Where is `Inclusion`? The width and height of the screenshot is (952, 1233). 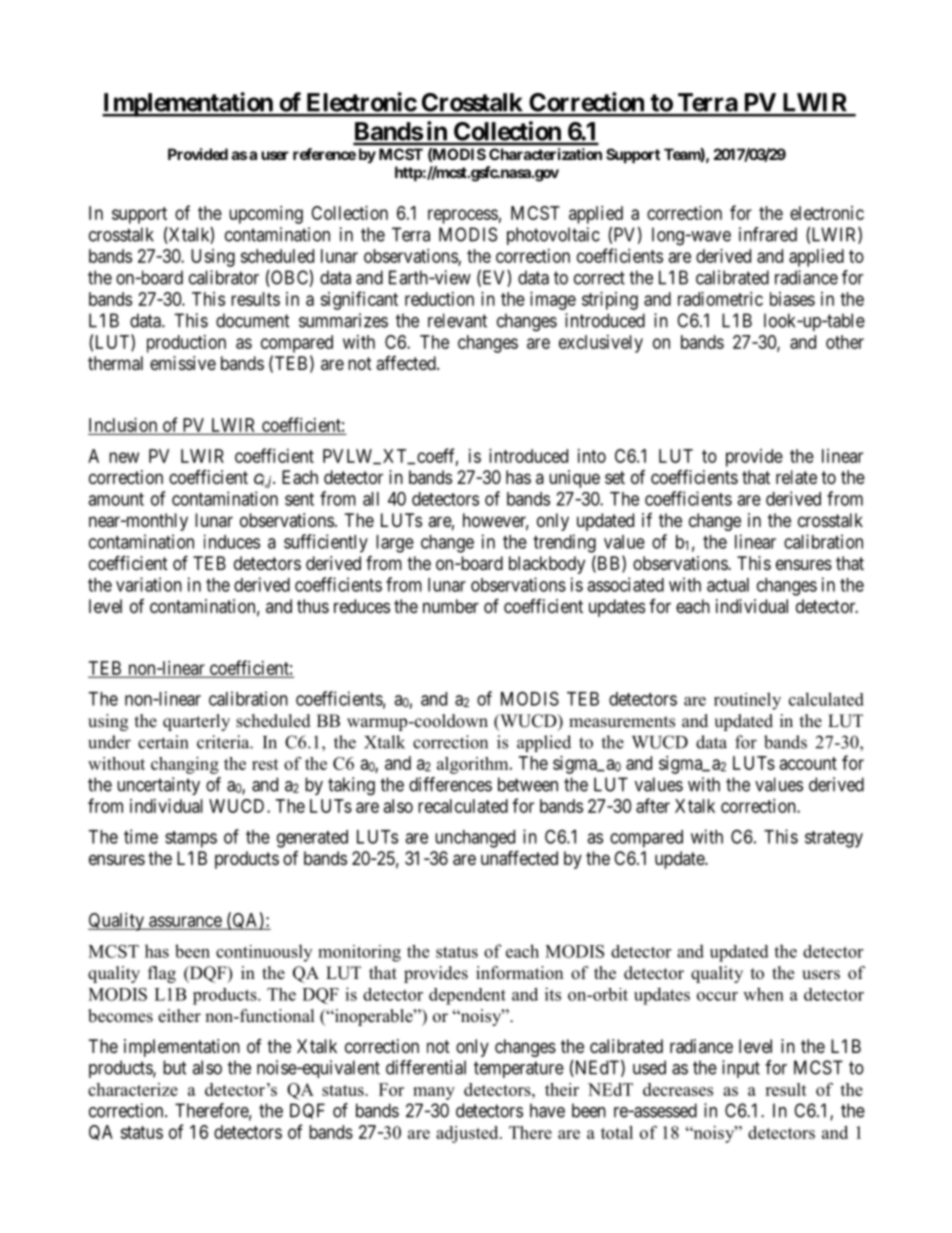
Inclusion is located at coordinates (123, 425).
